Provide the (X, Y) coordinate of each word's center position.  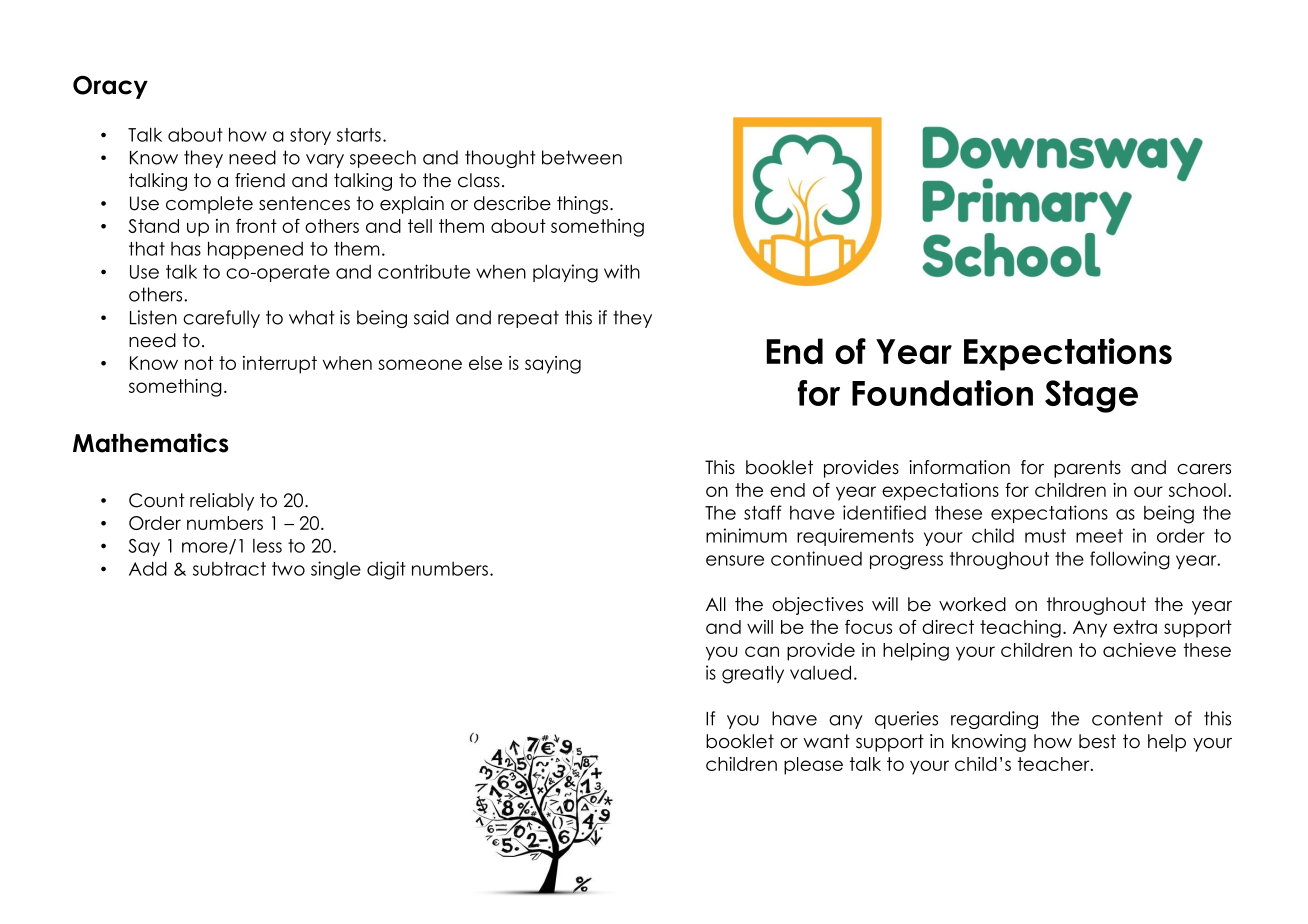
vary (325, 161)
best (1097, 741)
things (582, 205)
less (267, 546)
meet (1099, 536)
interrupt (280, 365)
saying (553, 365)
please (813, 766)
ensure (735, 560)
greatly (753, 674)
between (582, 157)
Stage (1091, 396)
